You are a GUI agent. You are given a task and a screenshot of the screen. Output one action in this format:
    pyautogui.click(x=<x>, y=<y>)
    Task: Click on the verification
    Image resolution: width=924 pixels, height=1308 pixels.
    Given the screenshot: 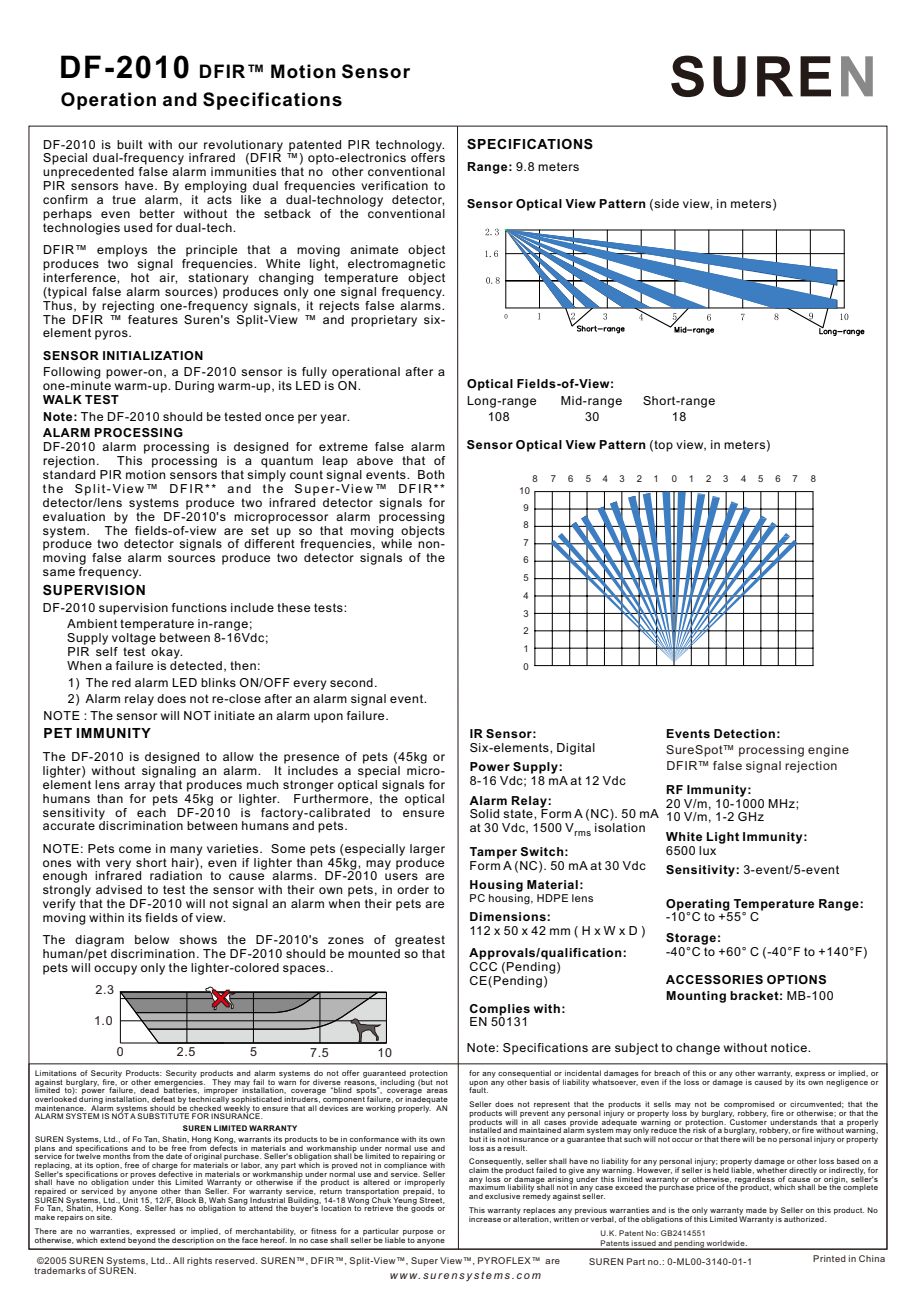 What is the action you would take?
    pyautogui.click(x=394, y=185)
